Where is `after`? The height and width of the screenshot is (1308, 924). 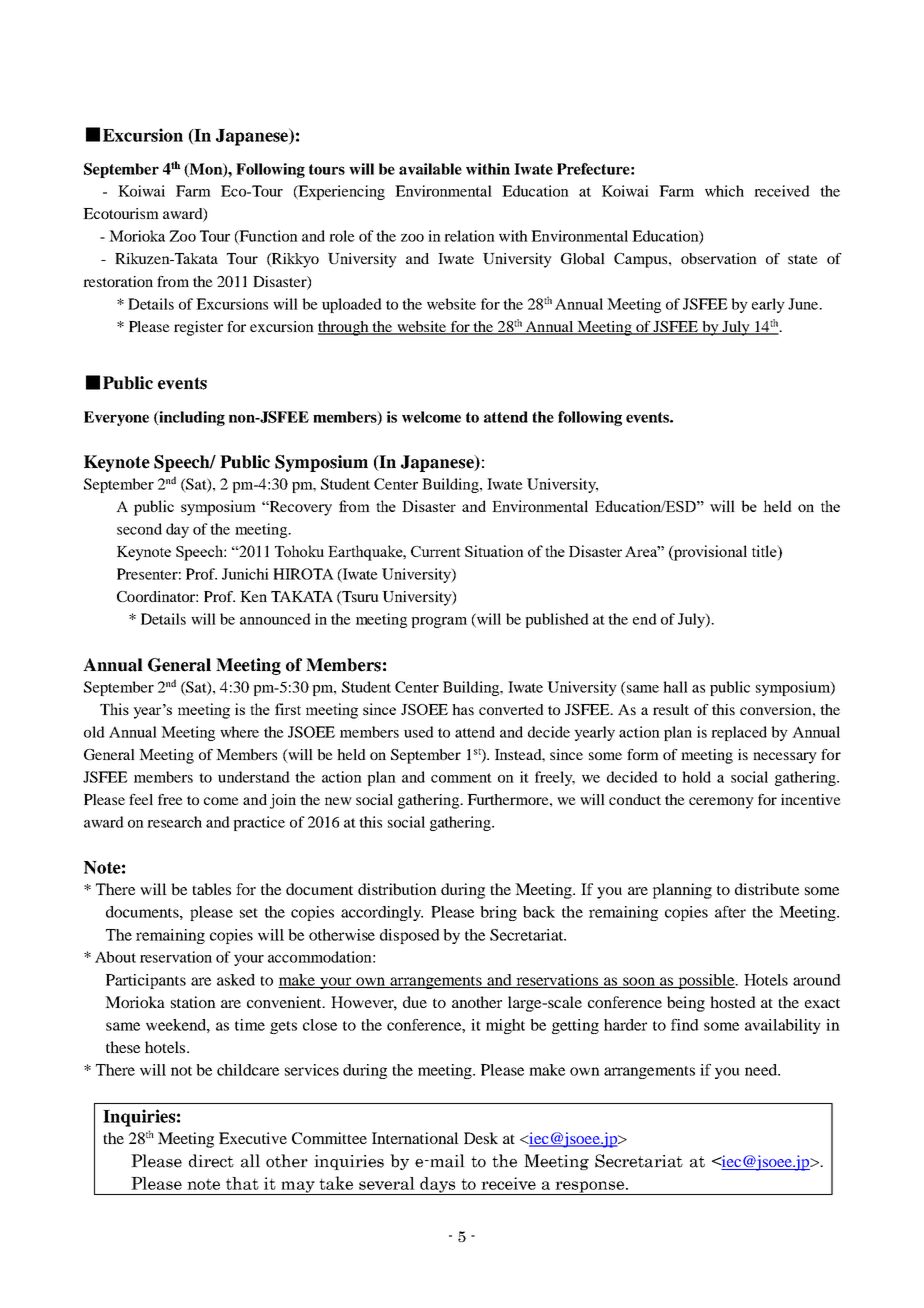
after is located at coordinates (730, 912).
